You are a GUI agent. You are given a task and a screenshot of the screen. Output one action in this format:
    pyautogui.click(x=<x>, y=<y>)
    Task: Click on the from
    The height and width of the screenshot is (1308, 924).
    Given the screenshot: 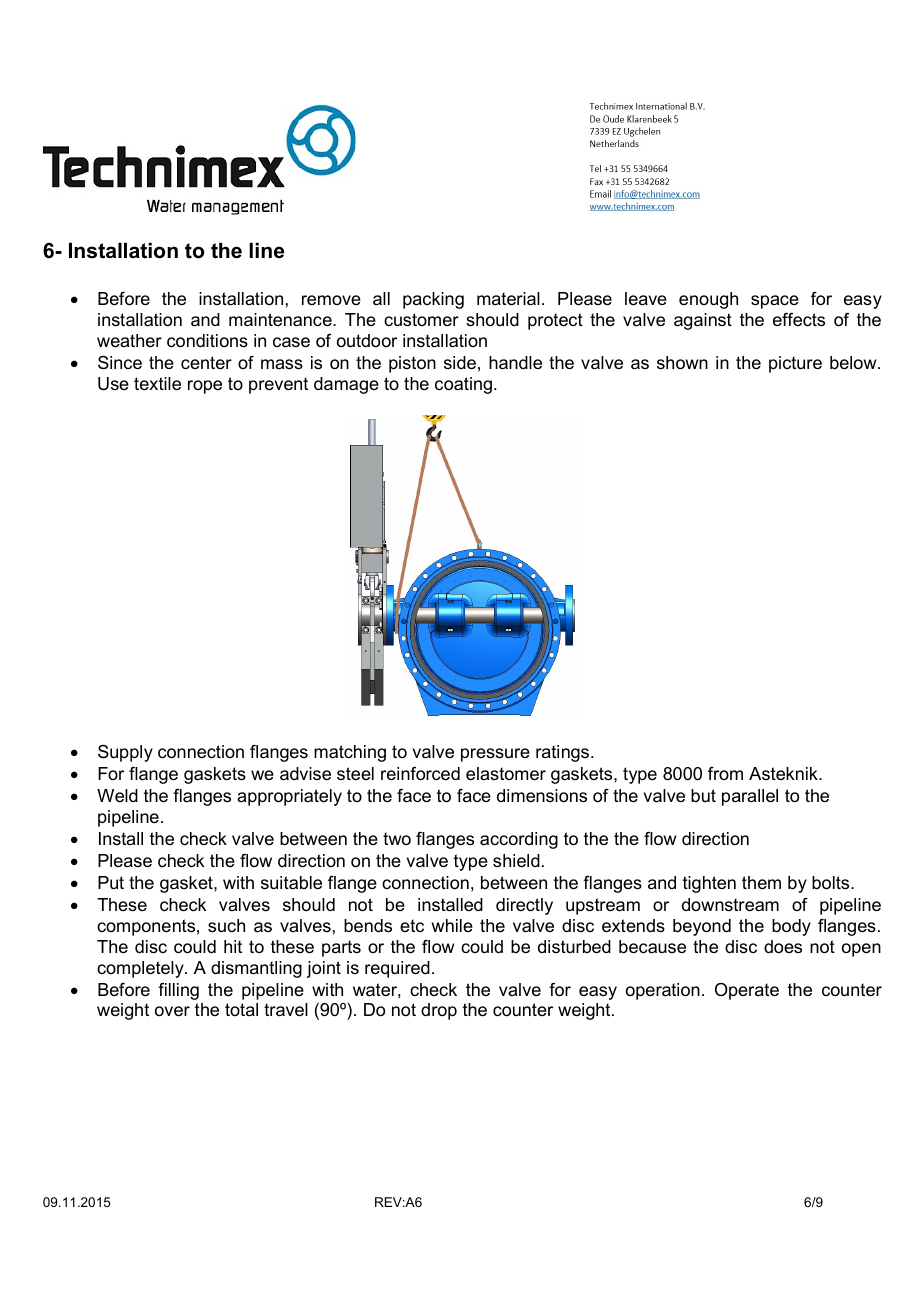 What is the action you would take?
    pyautogui.click(x=725, y=773)
